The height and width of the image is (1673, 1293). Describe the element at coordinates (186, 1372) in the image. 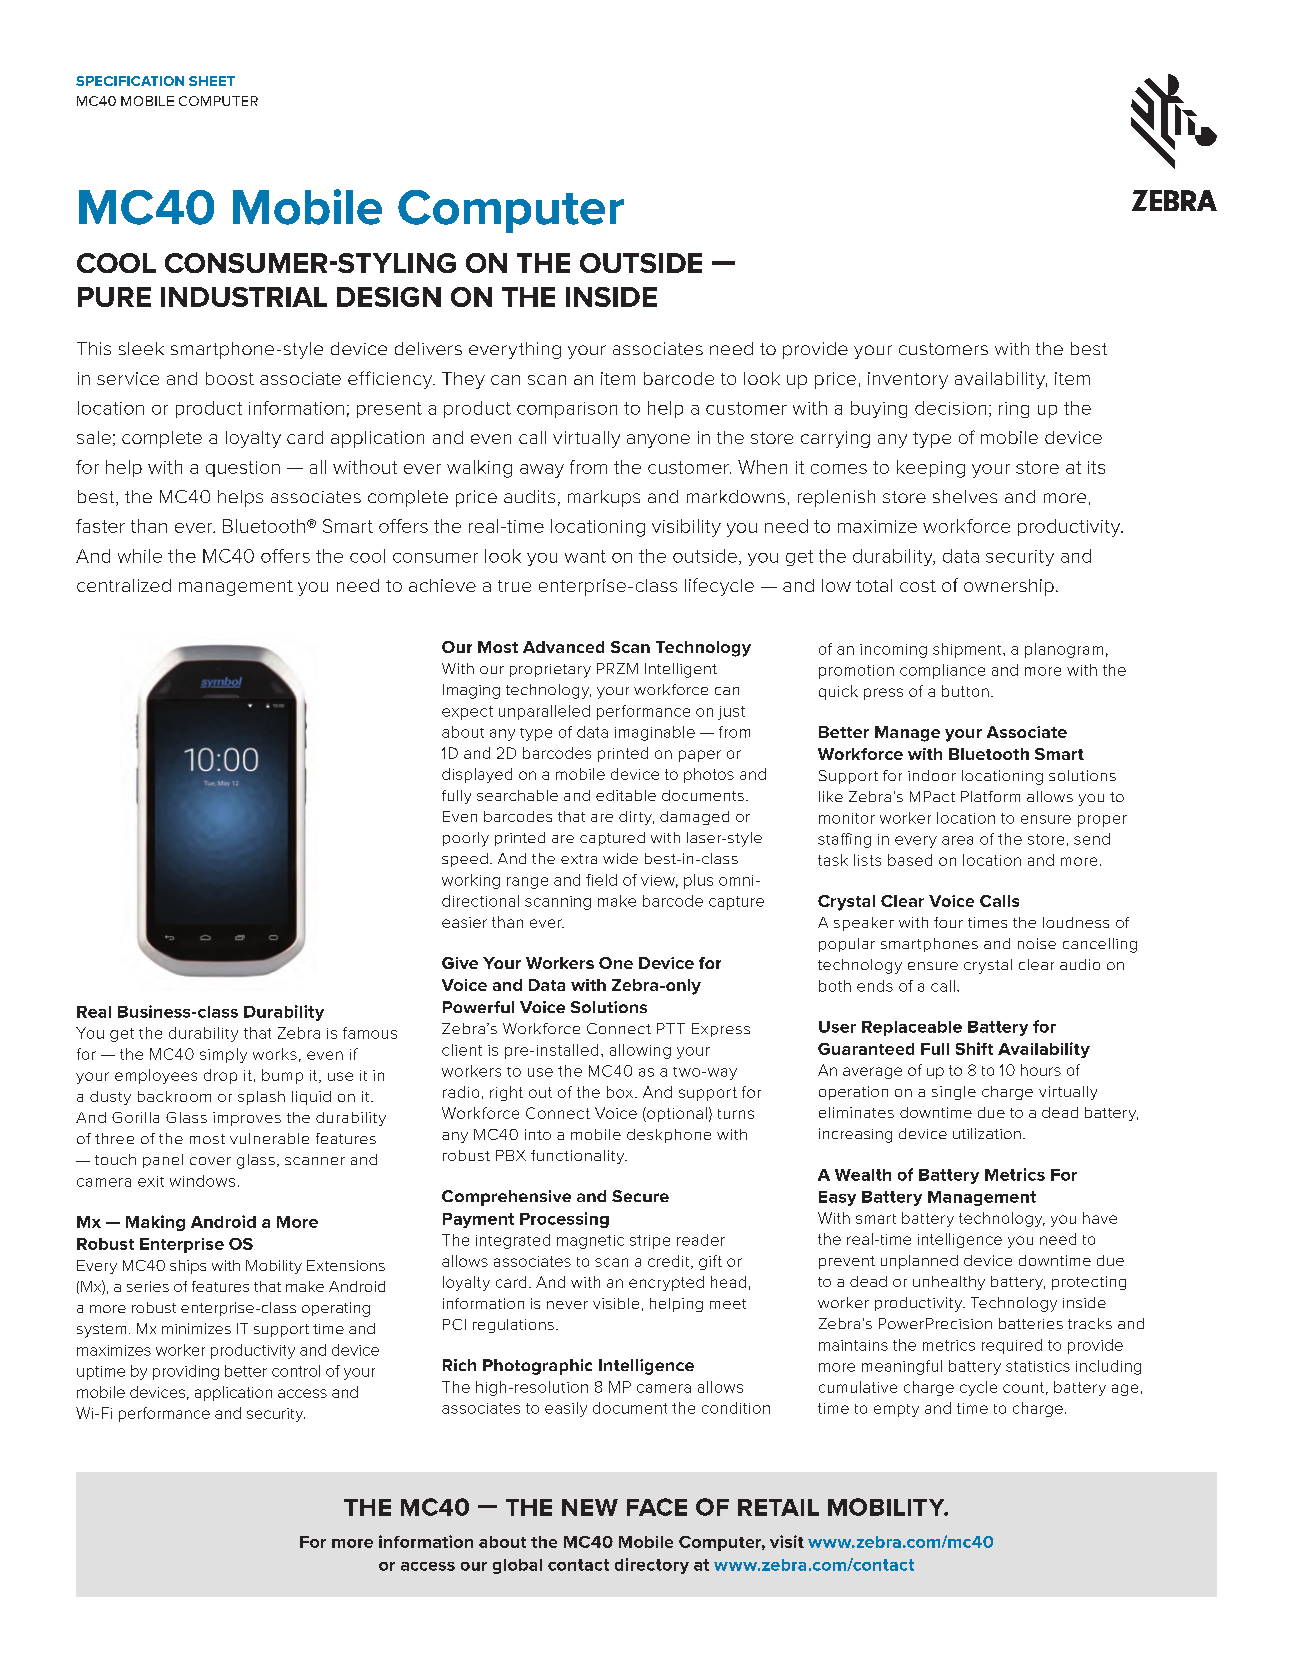

I see `providing` at that location.
